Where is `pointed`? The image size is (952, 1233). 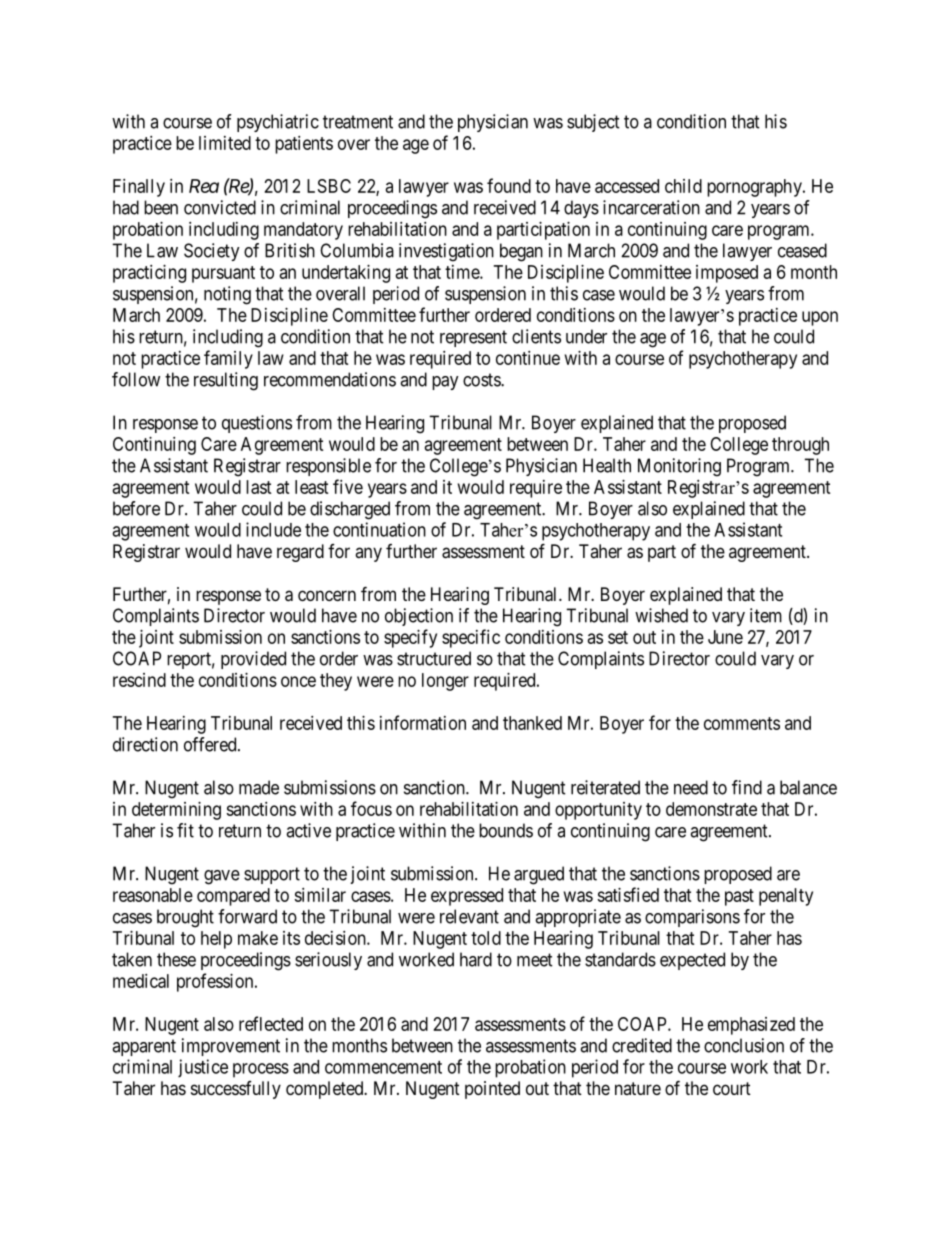
pointed is located at coordinates (492, 1090).
